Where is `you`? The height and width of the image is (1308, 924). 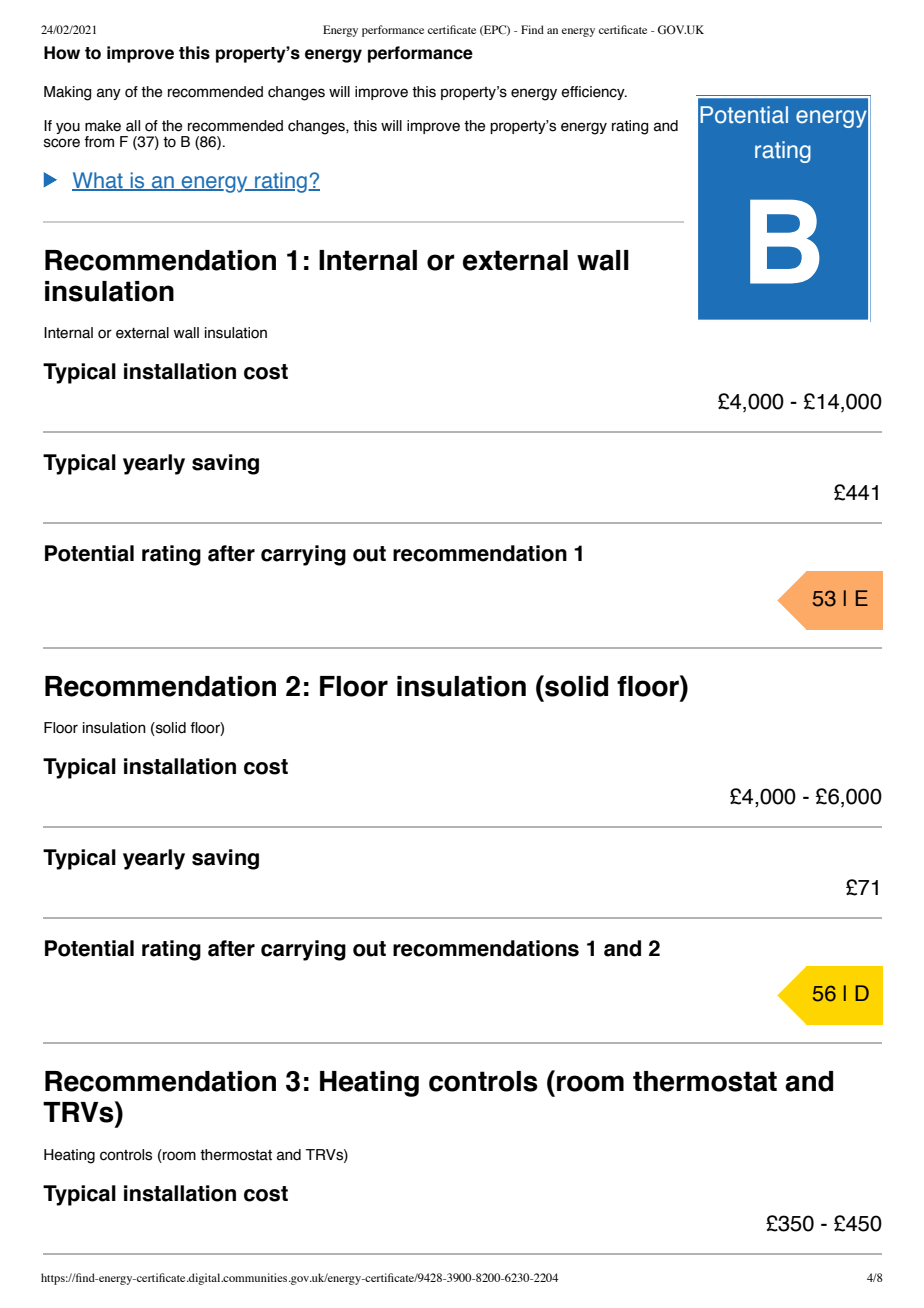 you is located at coordinates (68, 128).
